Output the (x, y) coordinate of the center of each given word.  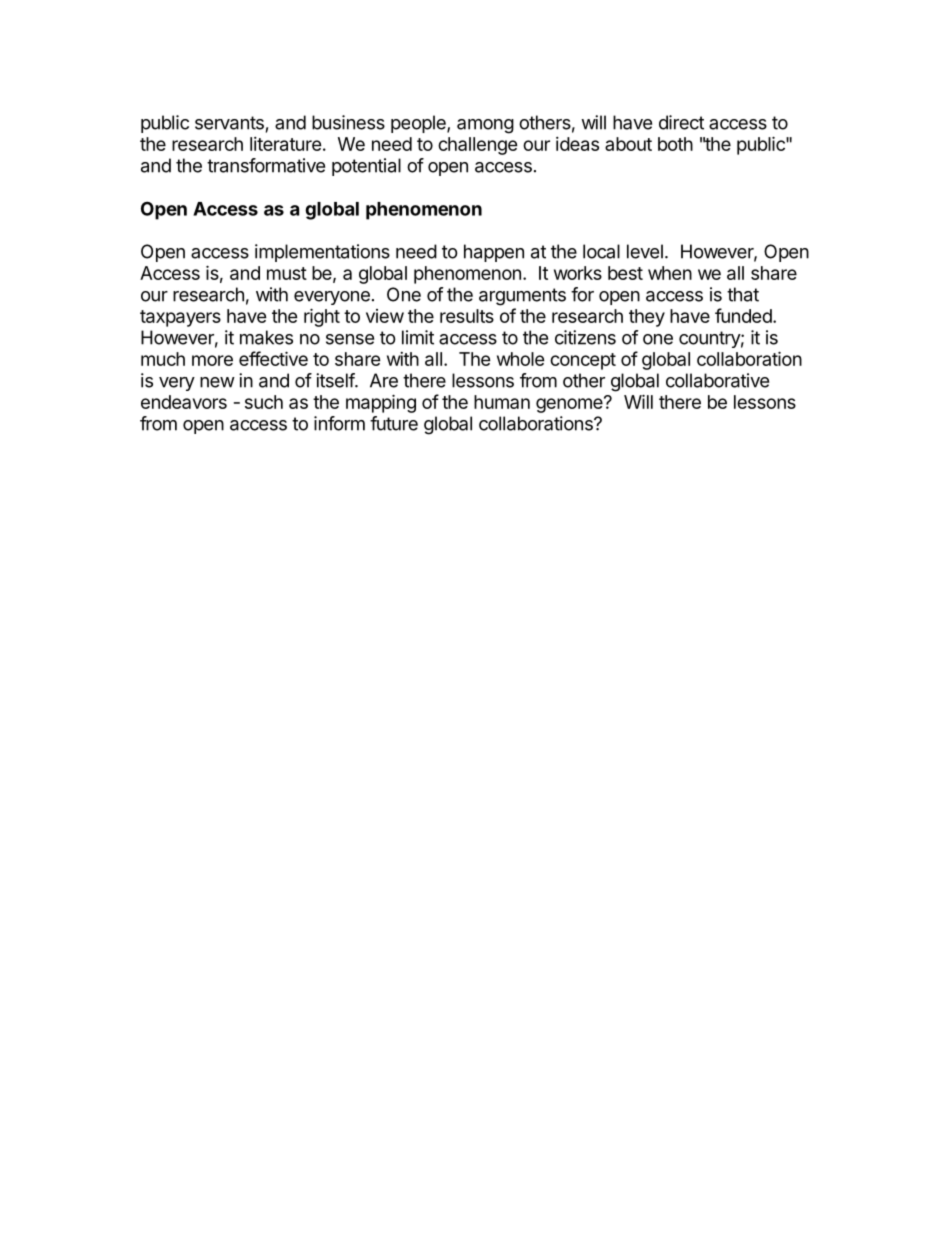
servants (229, 123)
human (502, 402)
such (264, 402)
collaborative (717, 380)
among (485, 126)
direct (681, 122)
